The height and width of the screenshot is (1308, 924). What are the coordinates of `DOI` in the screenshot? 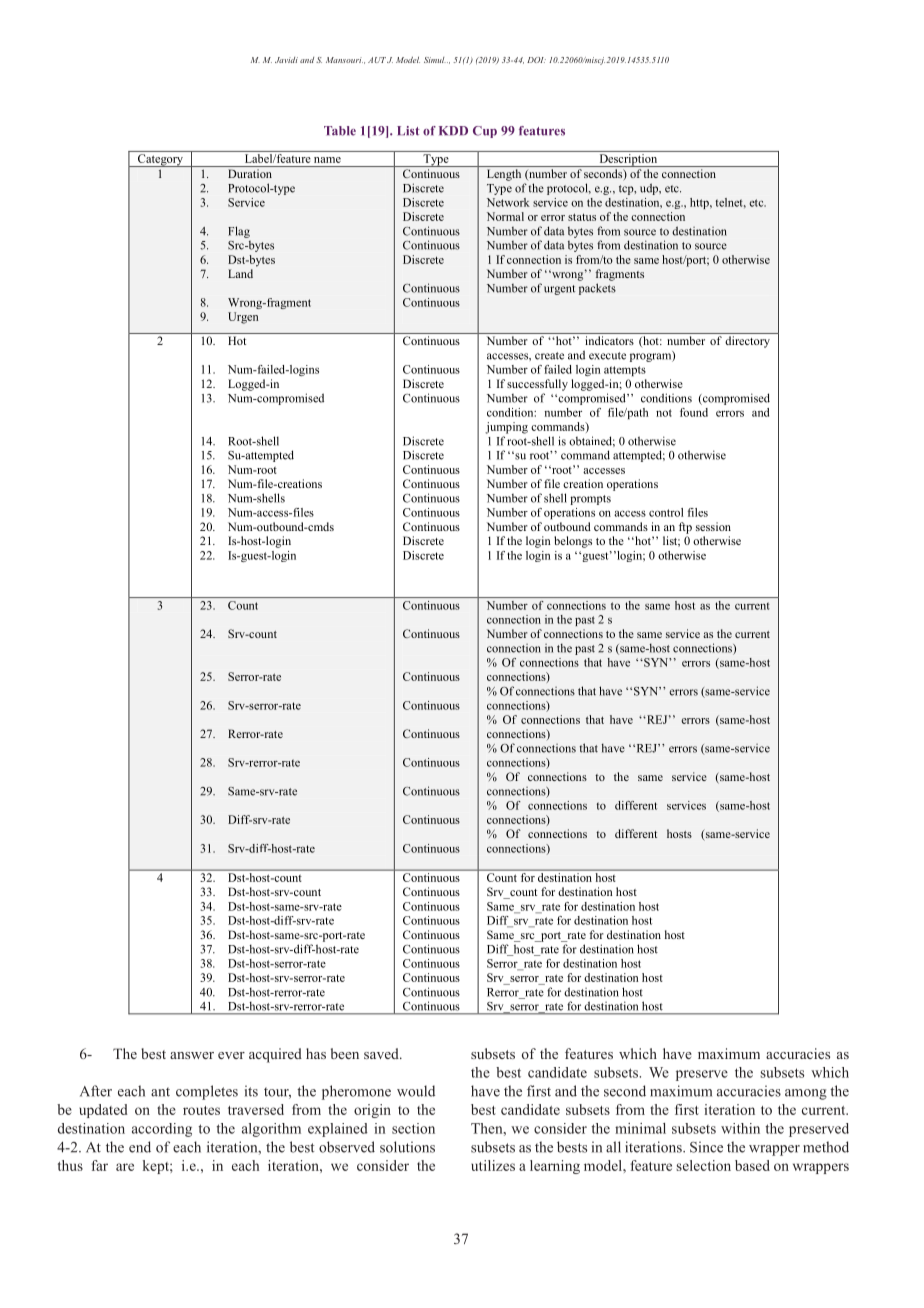 It's located at (536, 60).
